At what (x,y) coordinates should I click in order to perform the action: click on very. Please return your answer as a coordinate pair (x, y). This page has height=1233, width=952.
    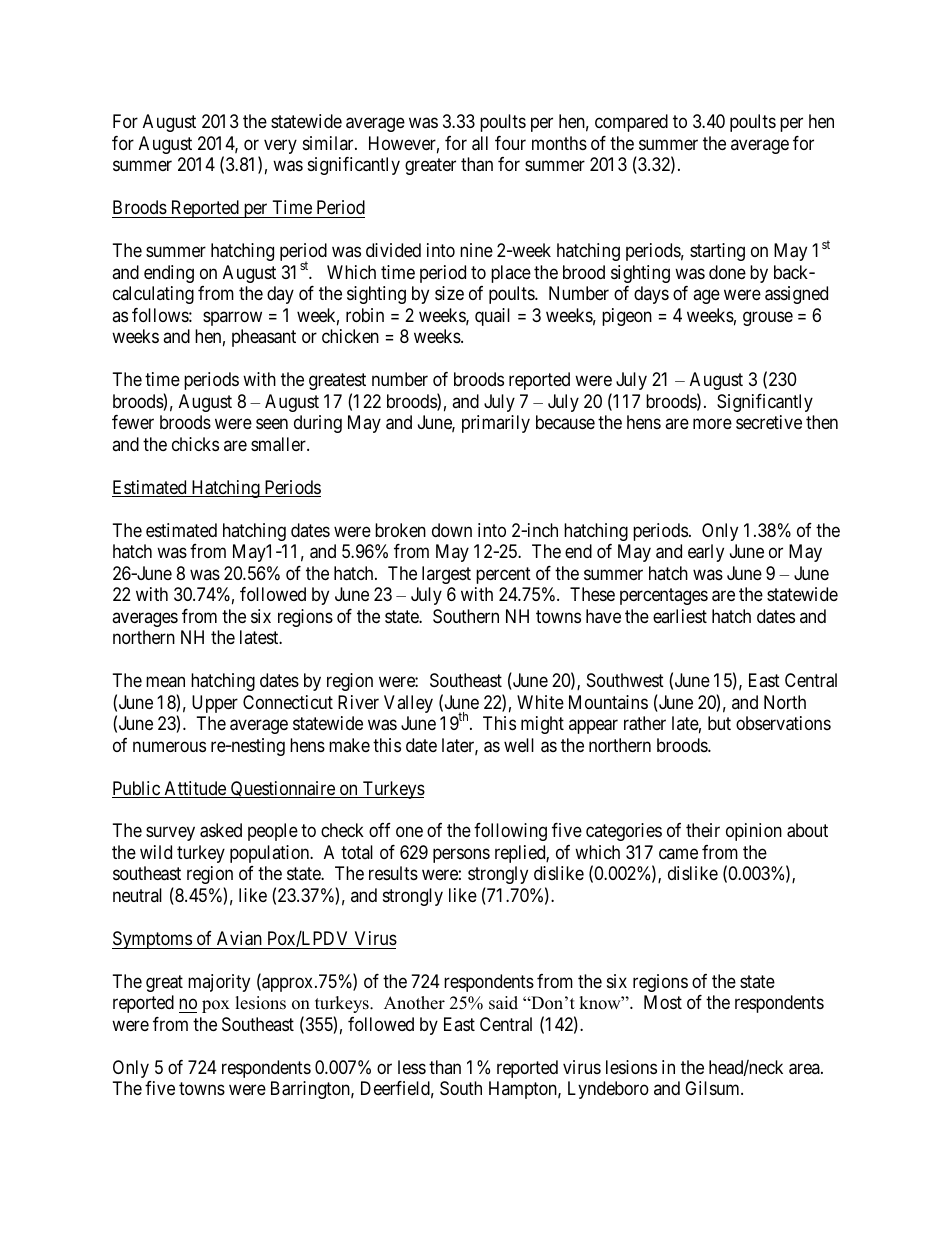
    Looking at the image, I should click on (280, 146).
